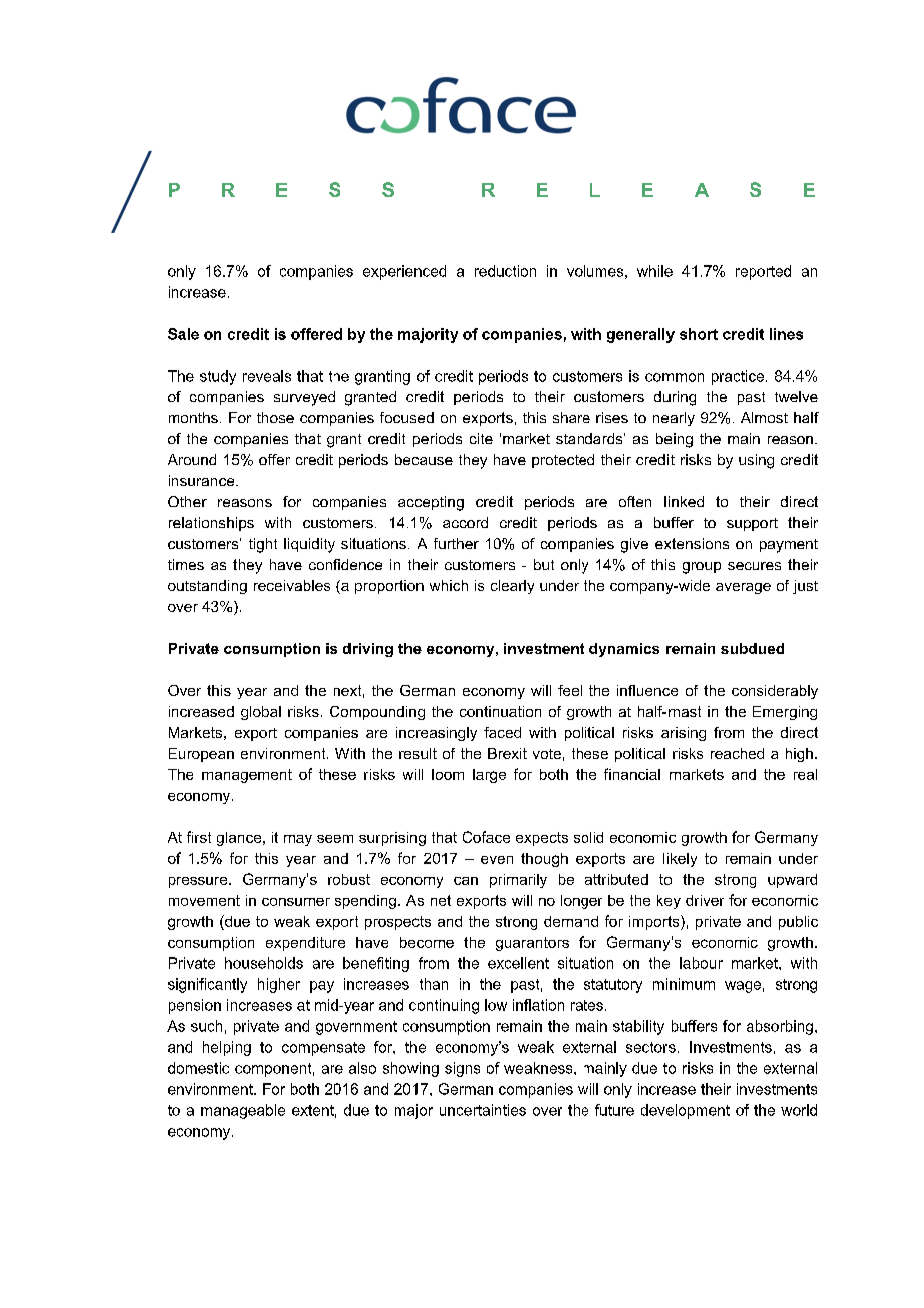 The width and height of the screenshot is (924, 1308). What do you see at coordinates (456, 543) in the screenshot?
I see `further` at bounding box center [456, 543].
